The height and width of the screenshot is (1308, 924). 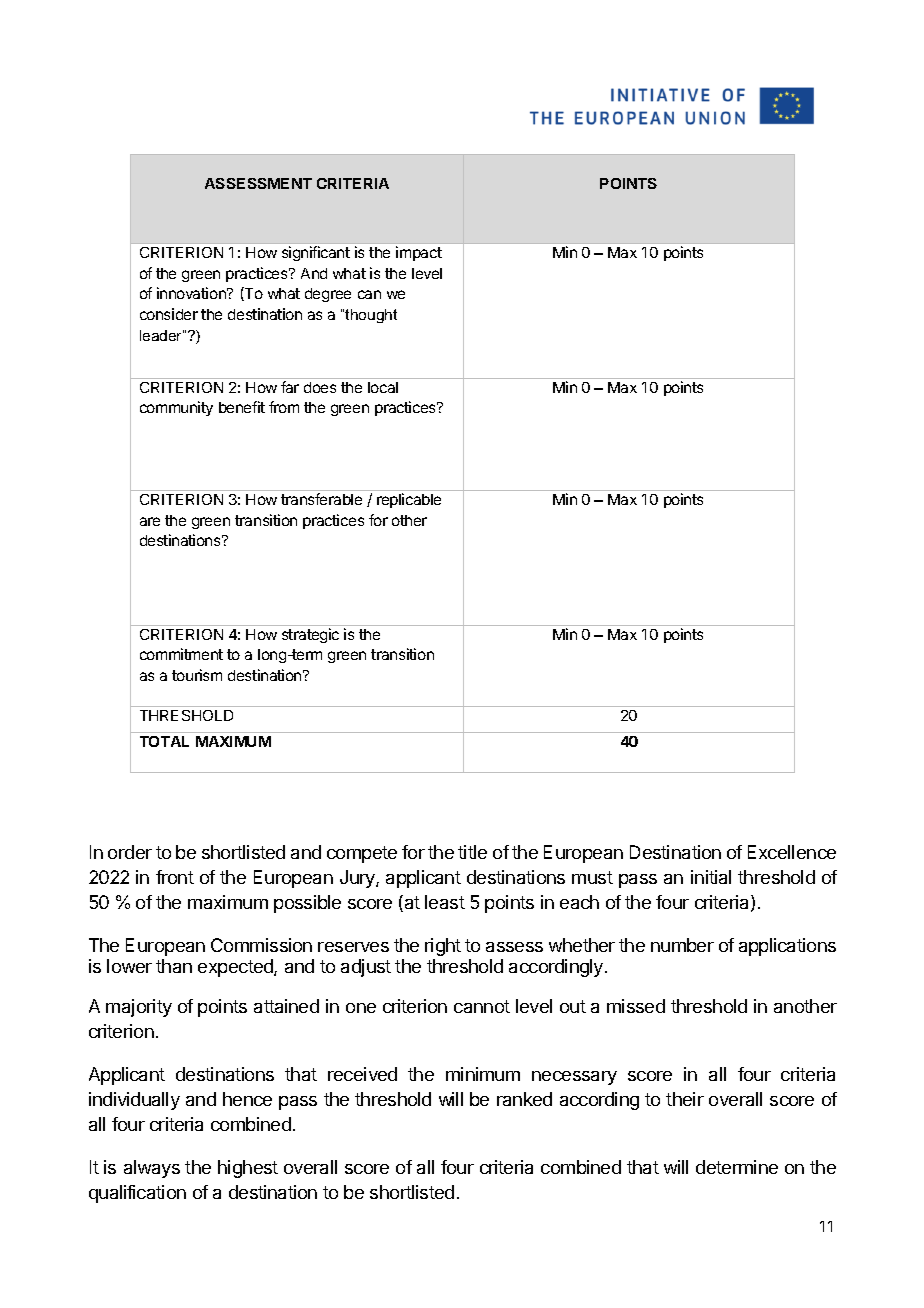 What do you see at coordinates (150, 521) in the screenshot?
I see `are` at bounding box center [150, 521].
